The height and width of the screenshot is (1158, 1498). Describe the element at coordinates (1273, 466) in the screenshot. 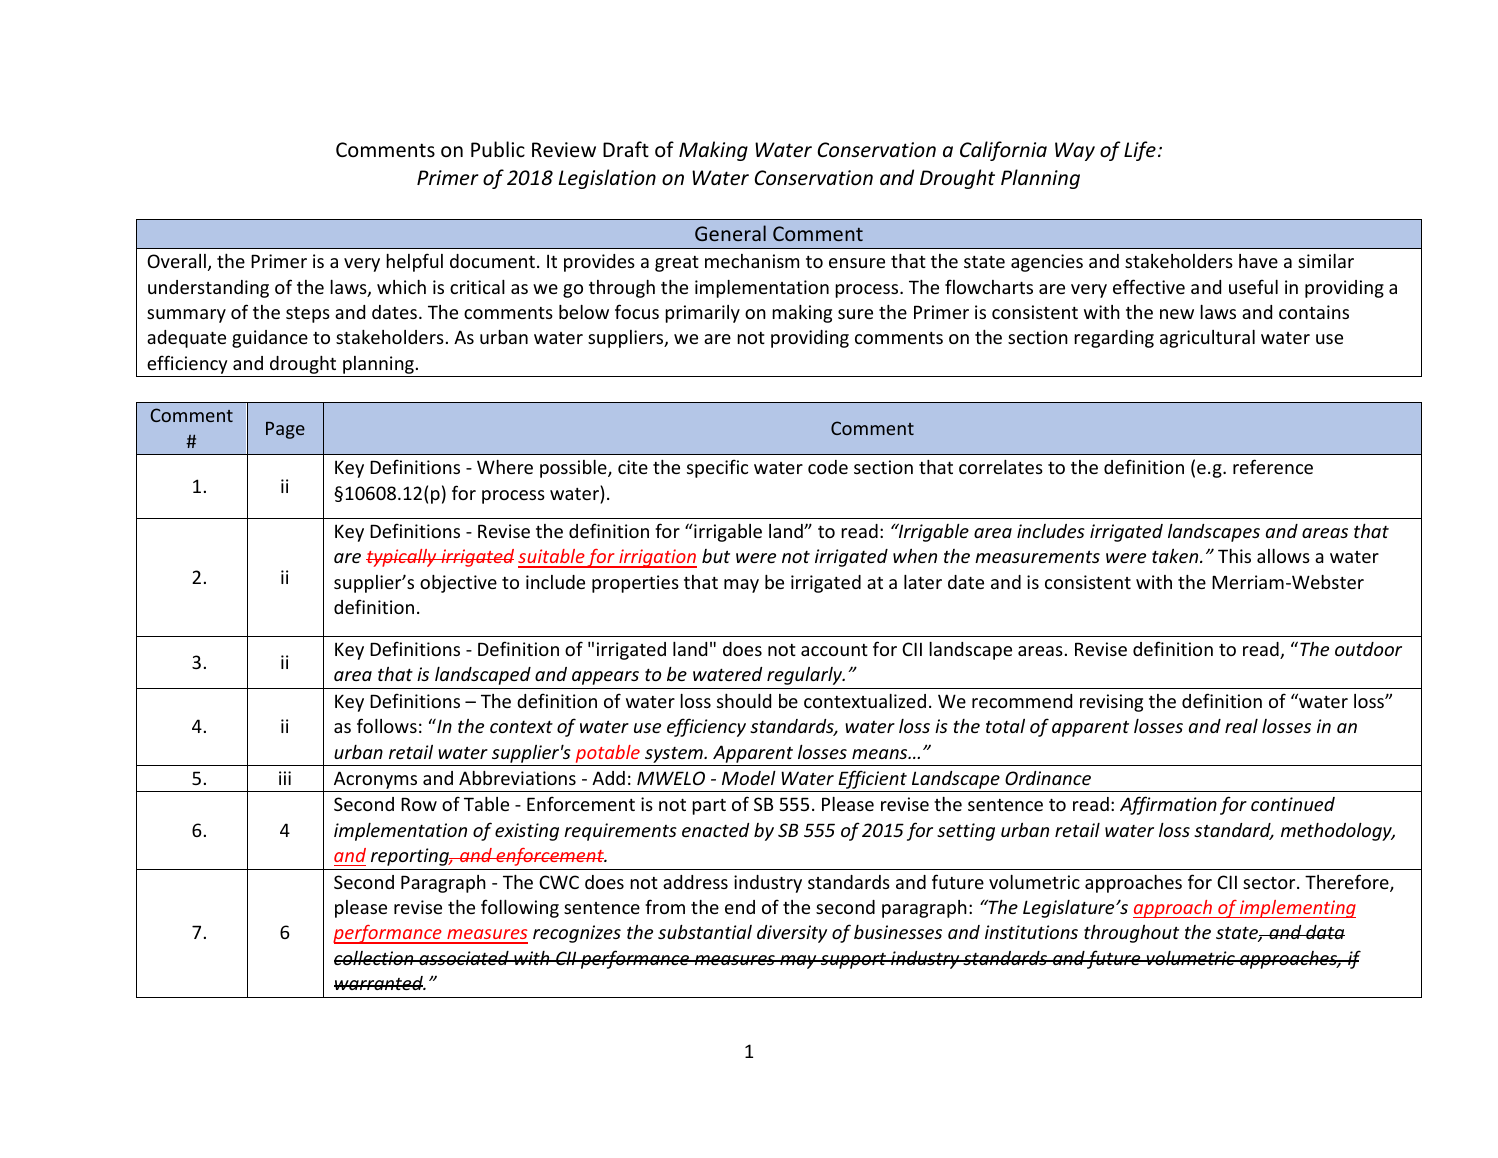

I see `reference` at that location.
